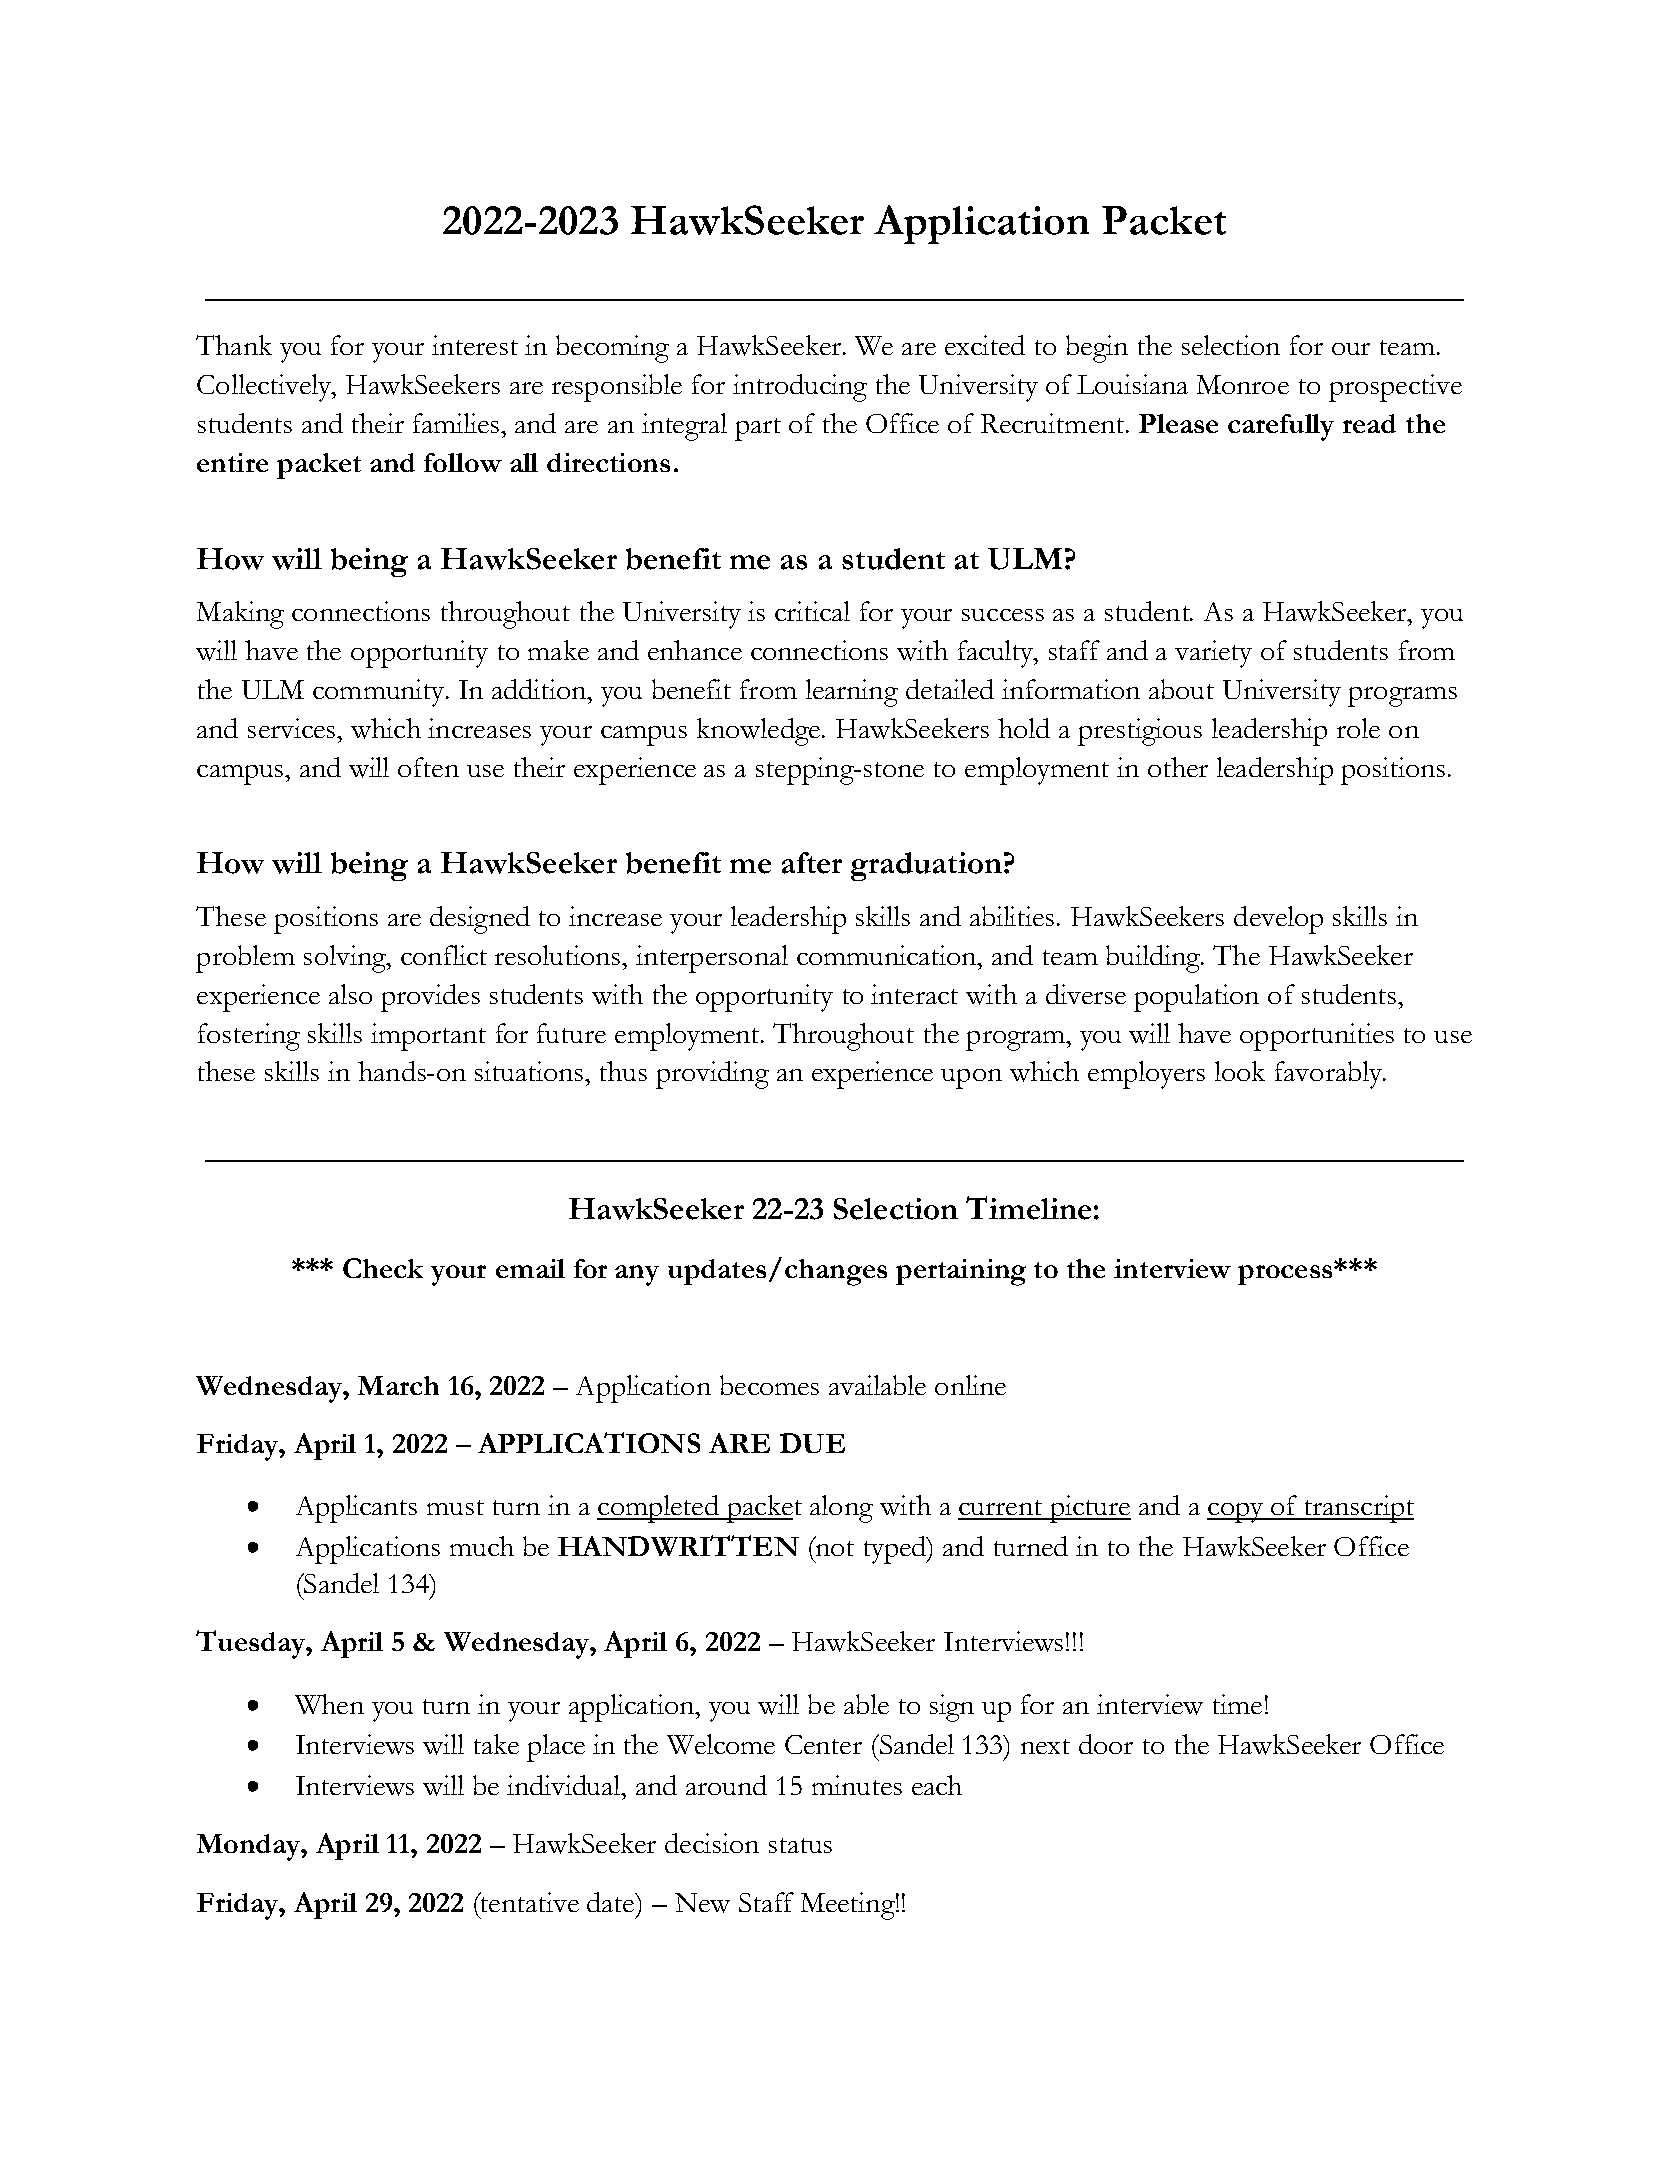  Describe the element at coordinates (380, 693) in the document. I see `community` at that location.
